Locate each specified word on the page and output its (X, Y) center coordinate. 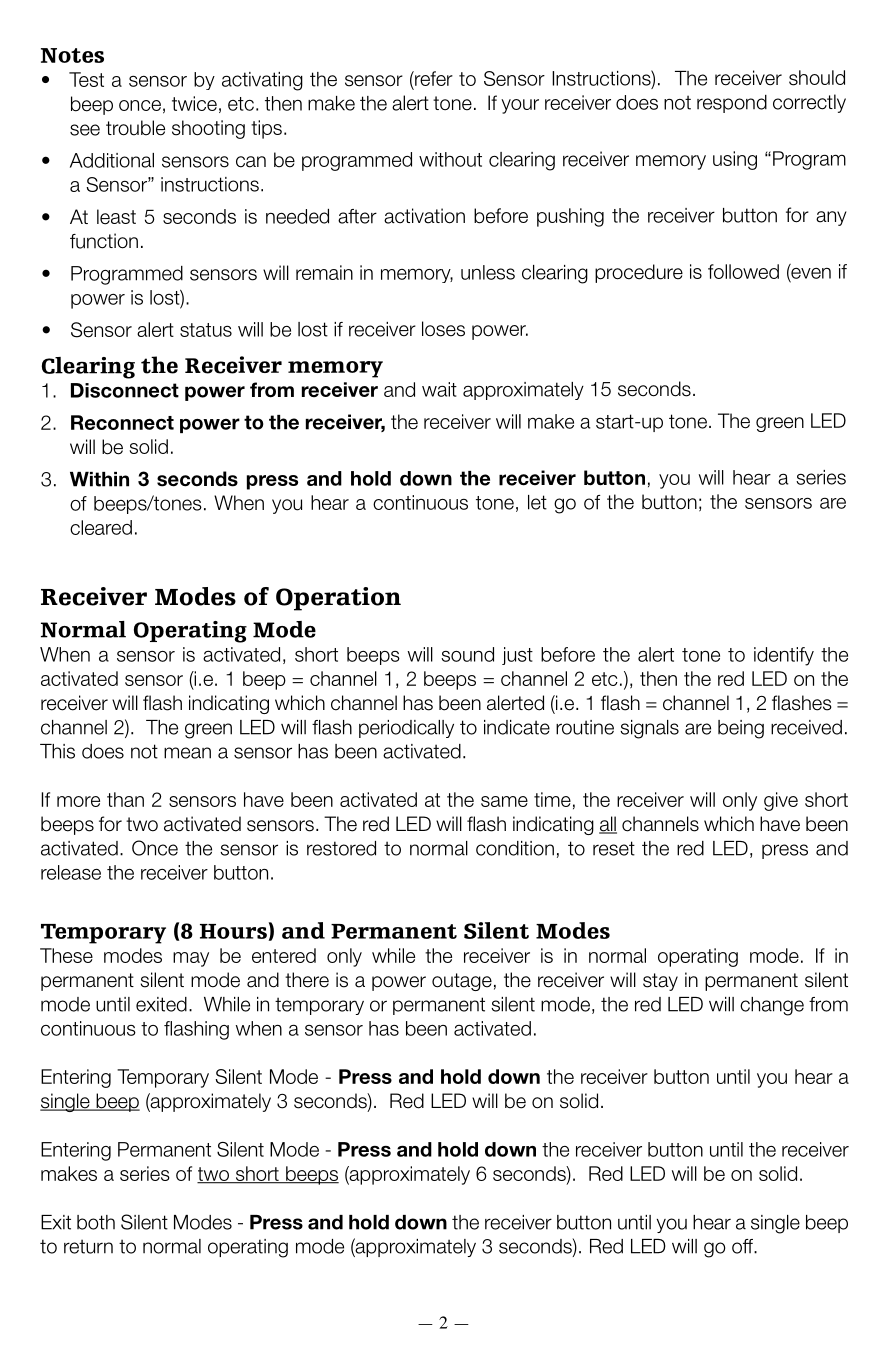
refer (433, 78)
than (125, 799)
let (537, 502)
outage (462, 982)
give (781, 801)
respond (732, 104)
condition (515, 848)
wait (439, 389)
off (744, 1246)
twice (194, 103)
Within (99, 479)
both (96, 1222)
